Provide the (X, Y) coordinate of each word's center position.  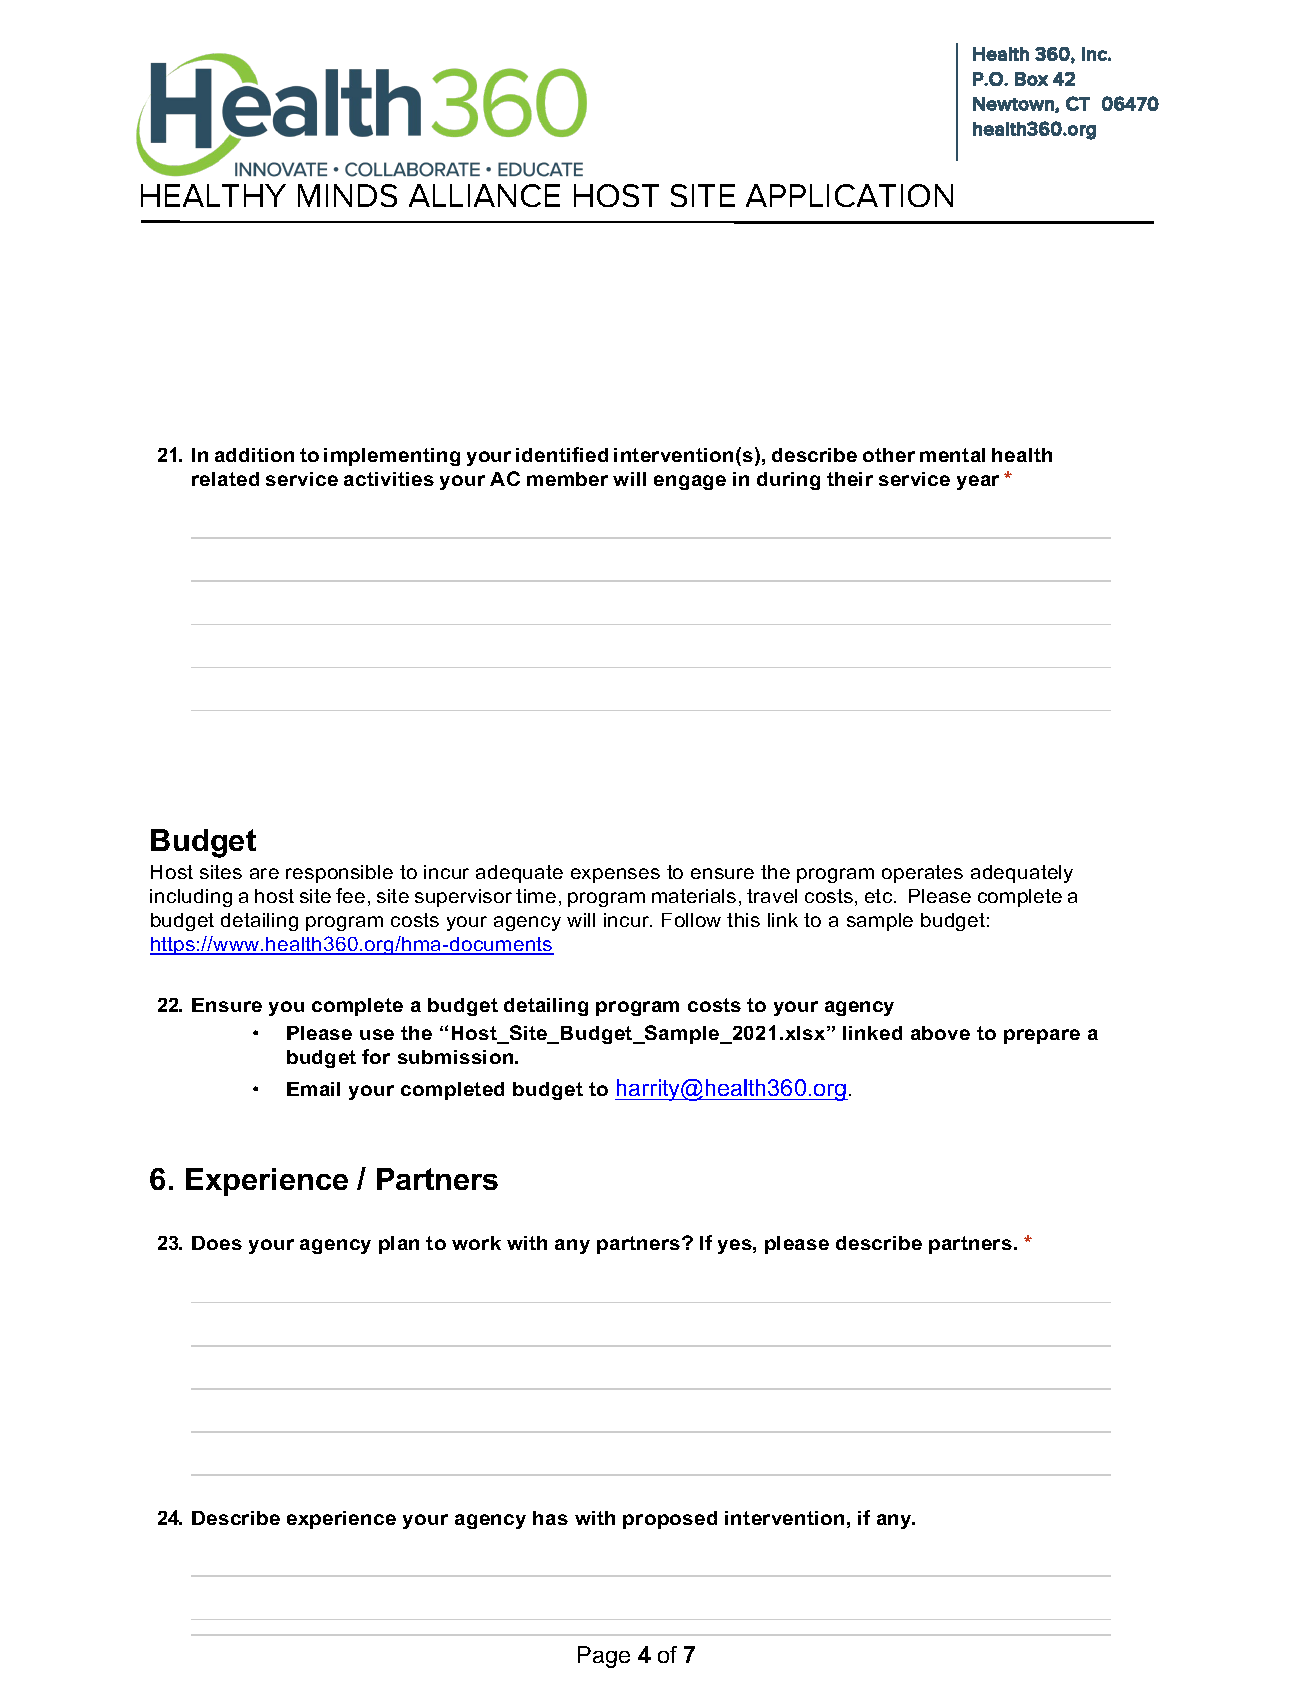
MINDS (347, 195)
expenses (615, 875)
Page (604, 1657)
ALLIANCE (484, 195)
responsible (339, 874)
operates (922, 874)
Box (1031, 79)
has (550, 1518)
